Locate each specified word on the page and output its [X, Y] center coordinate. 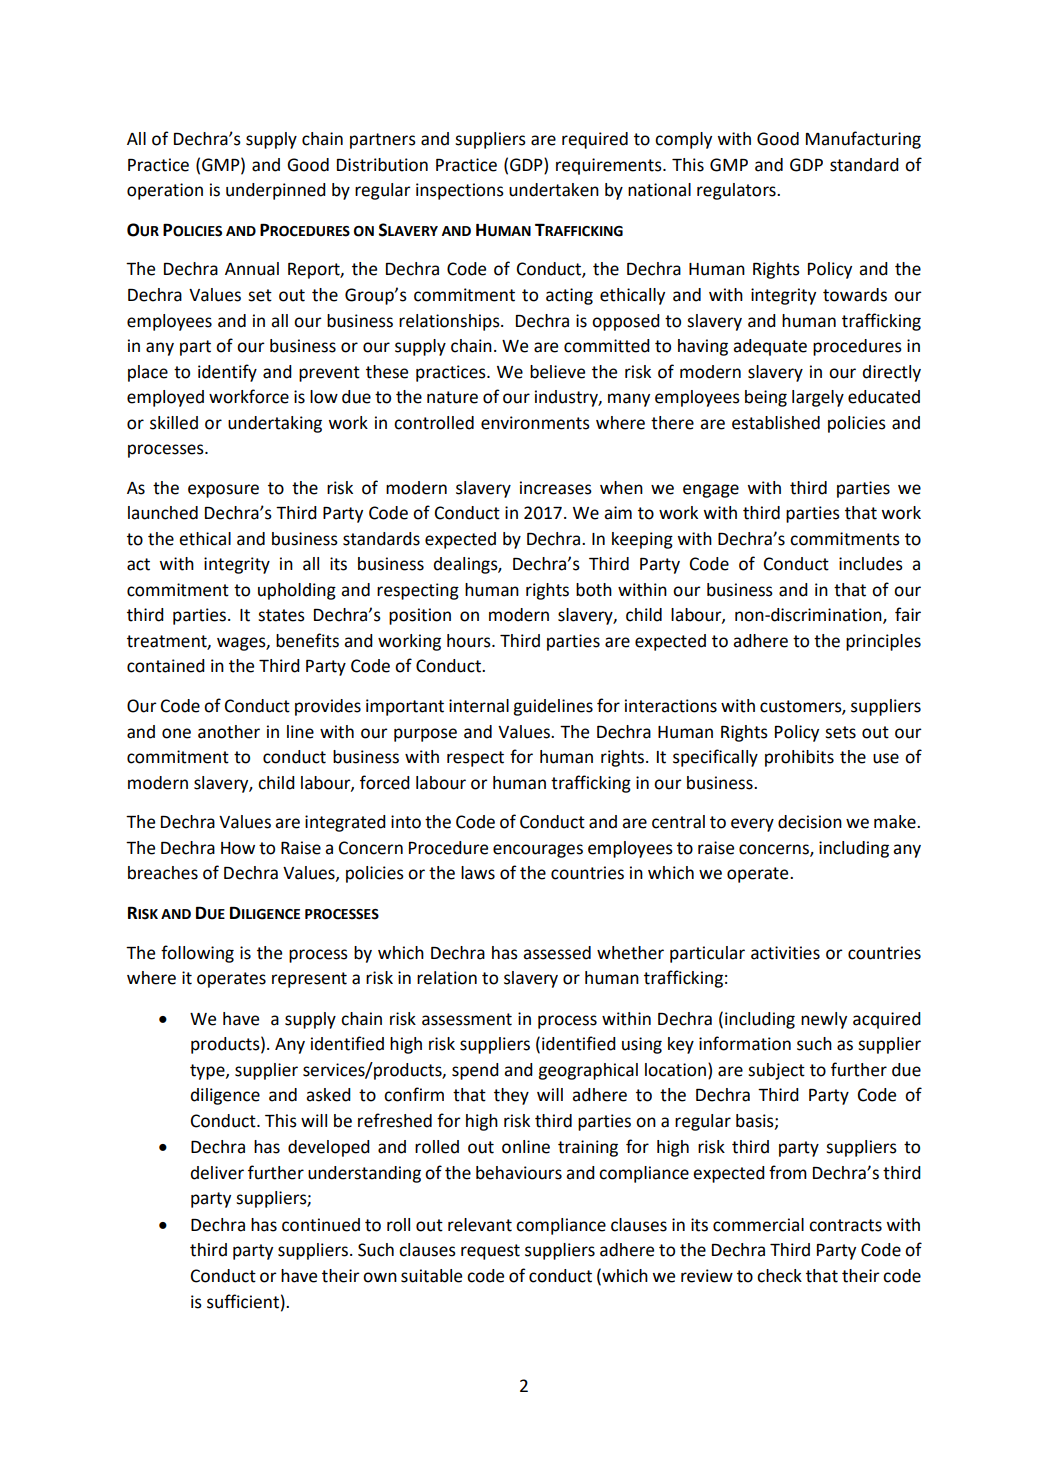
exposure [223, 491]
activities [785, 953]
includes [871, 564]
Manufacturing [863, 140]
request [490, 1252]
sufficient [243, 1301]
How [238, 848]
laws [478, 873]
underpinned [276, 191]
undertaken [554, 190]
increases [556, 488]
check [779, 1276]
